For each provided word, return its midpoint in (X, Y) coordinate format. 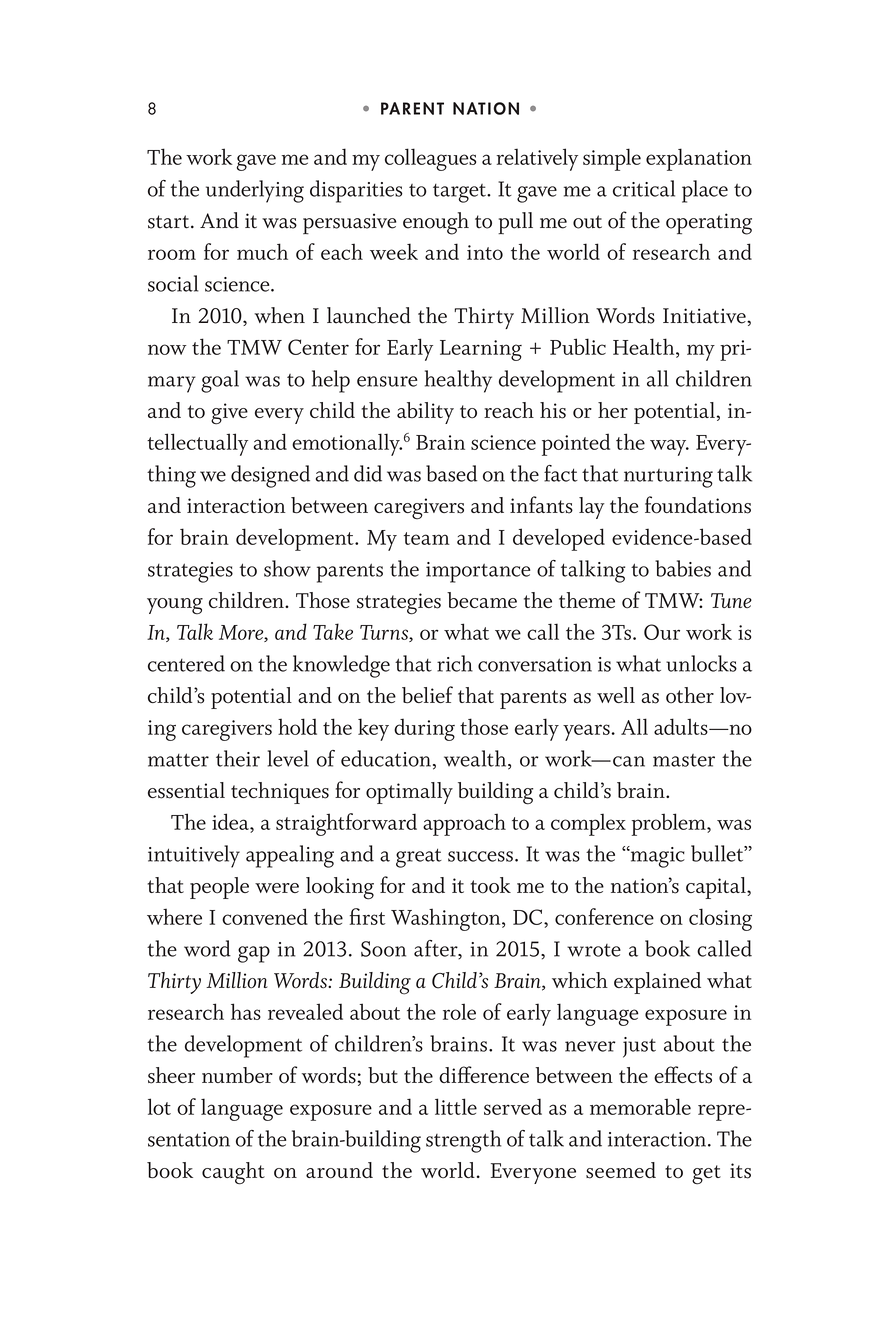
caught (233, 1173)
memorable (640, 1106)
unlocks (701, 663)
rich (455, 663)
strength (463, 1141)
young (175, 606)
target (460, 193)
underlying (255, 191)
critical (644, 188)
